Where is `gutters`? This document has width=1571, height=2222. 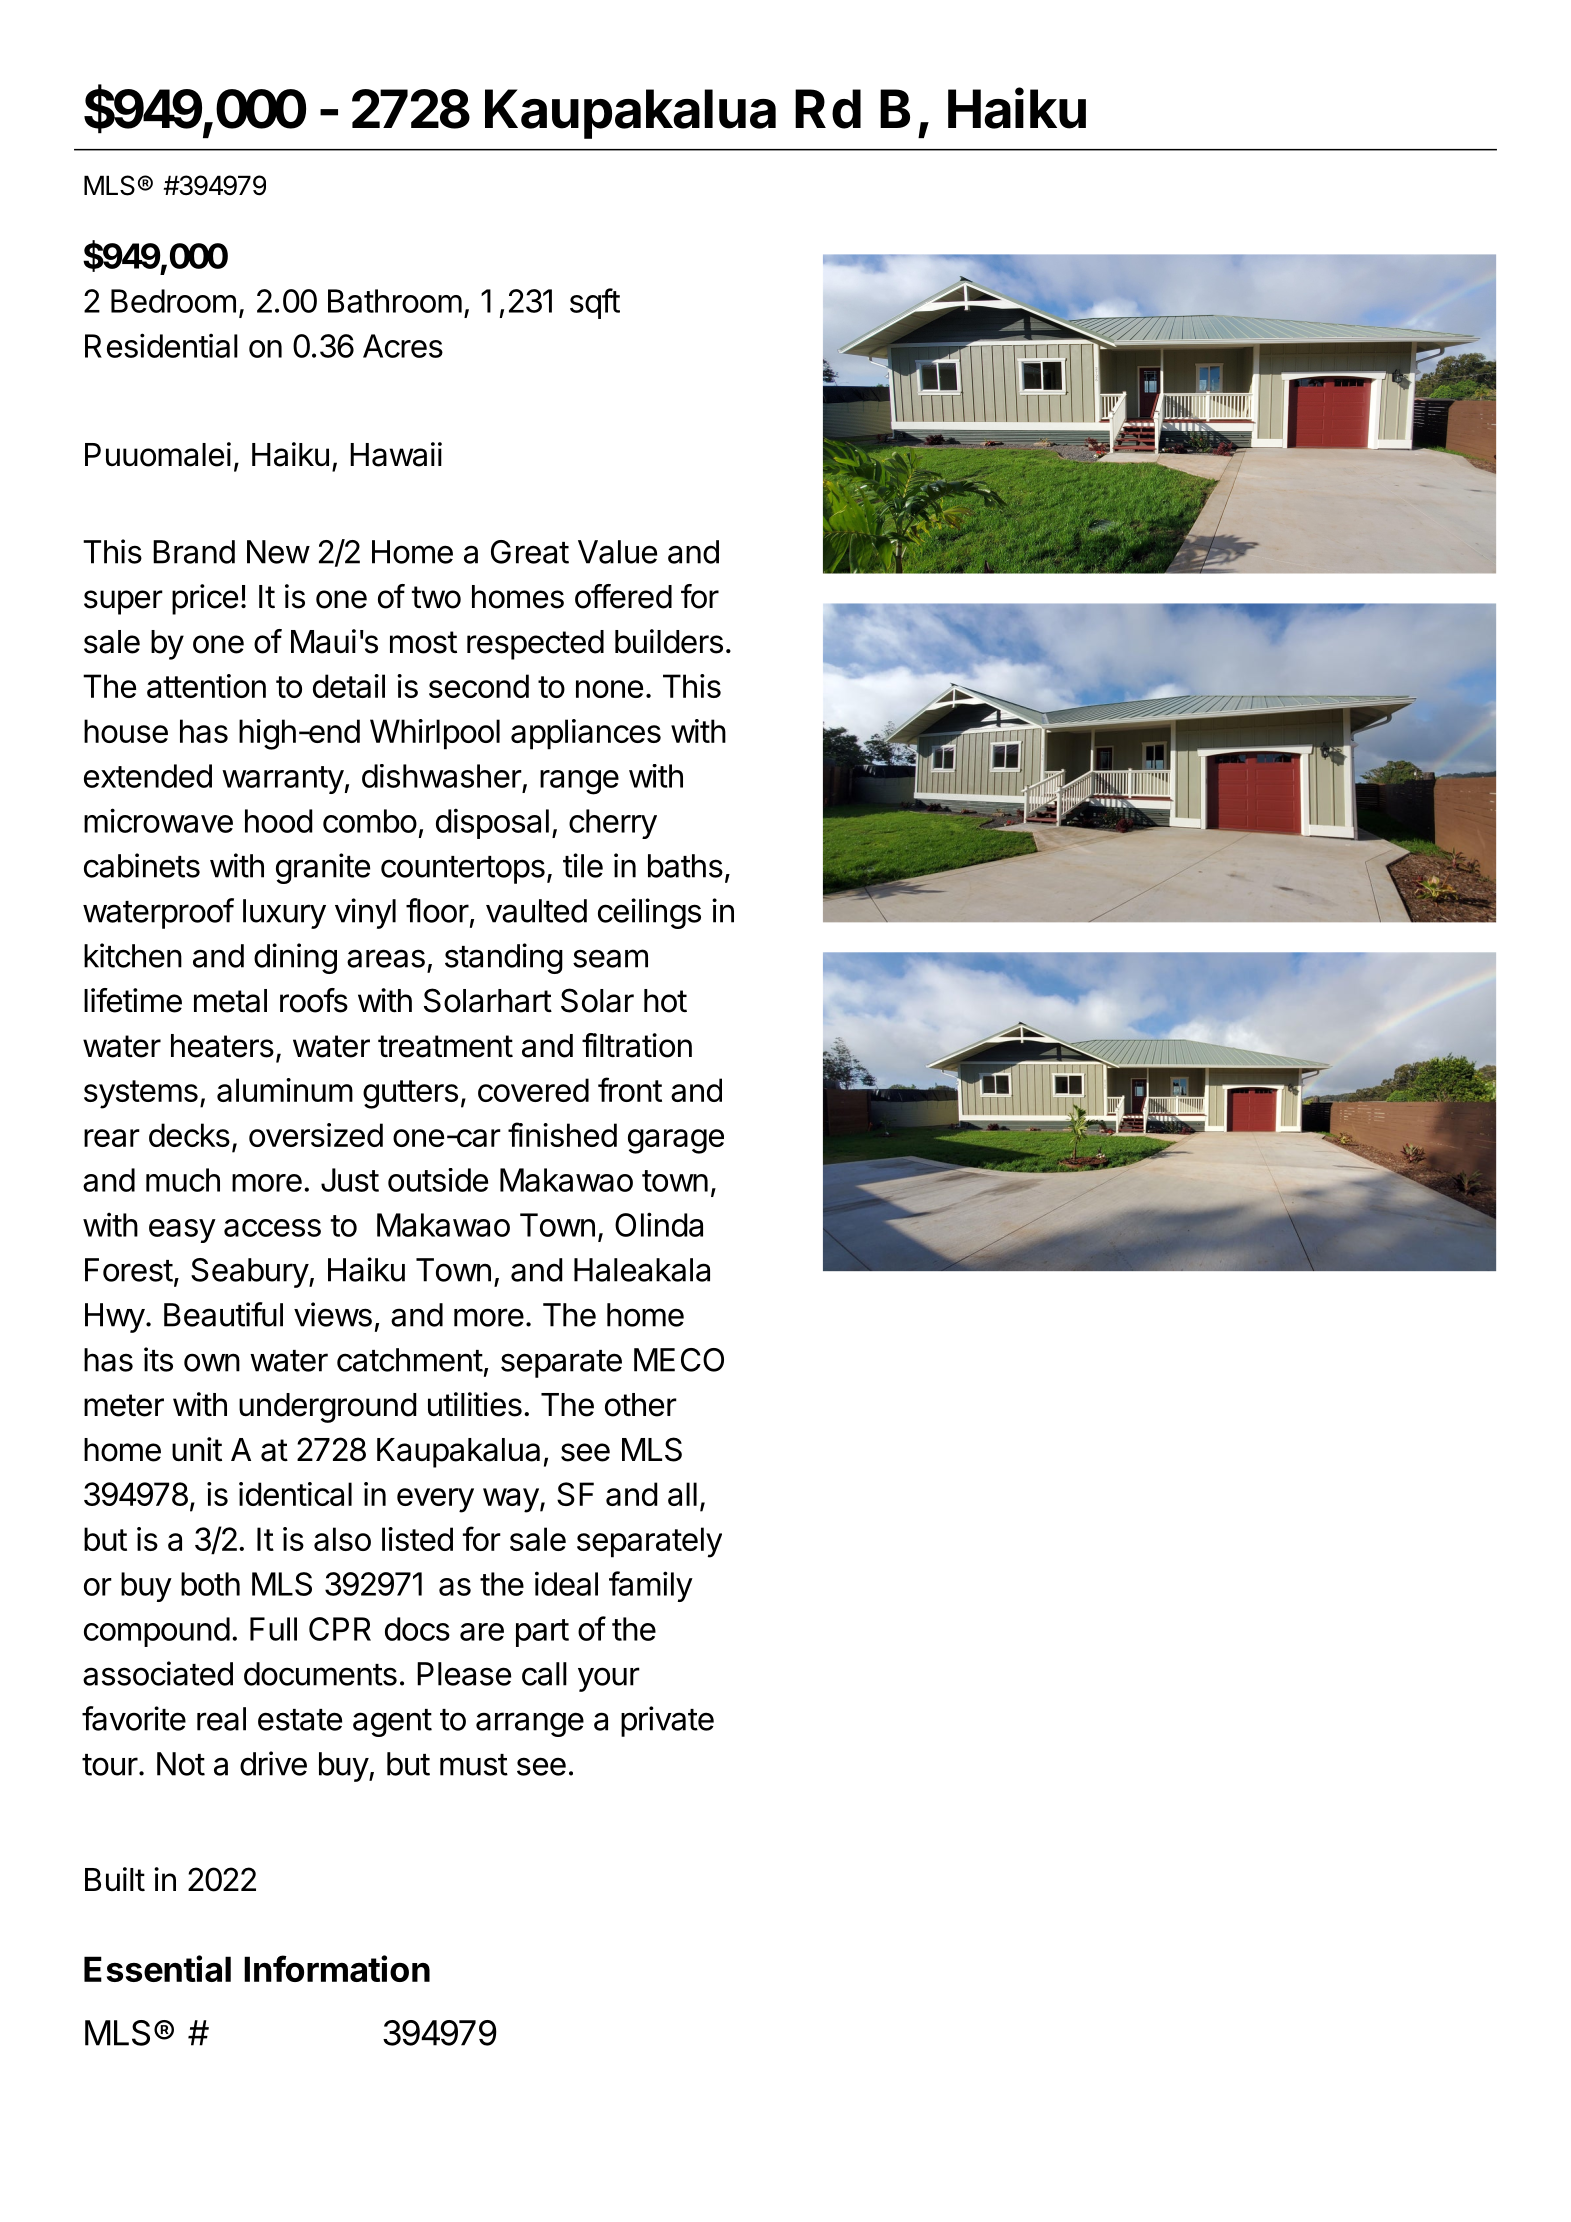
gutters is located at coordinates (410, 1094).
